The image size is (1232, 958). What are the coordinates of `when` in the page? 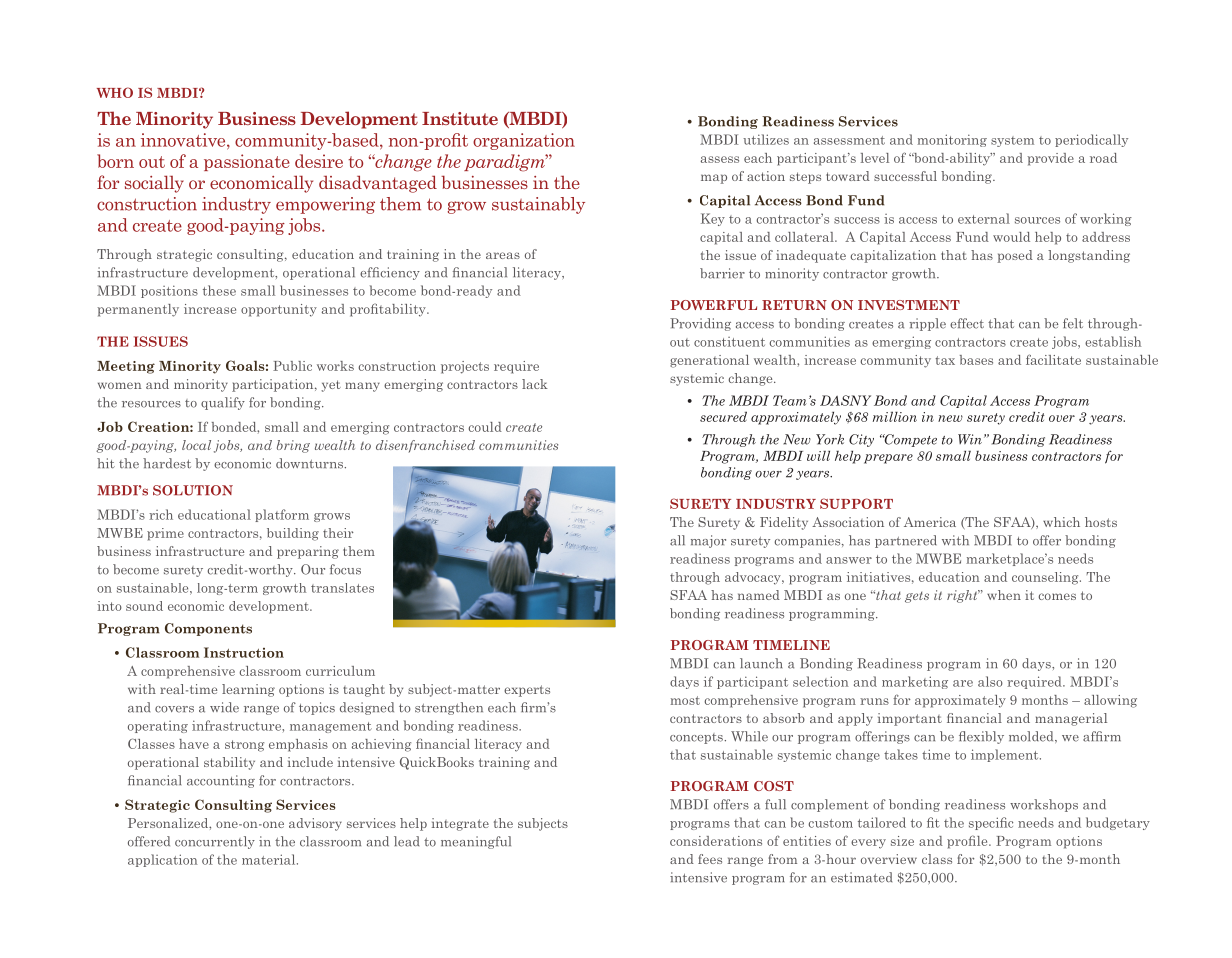 It's located at (1004, 595).
